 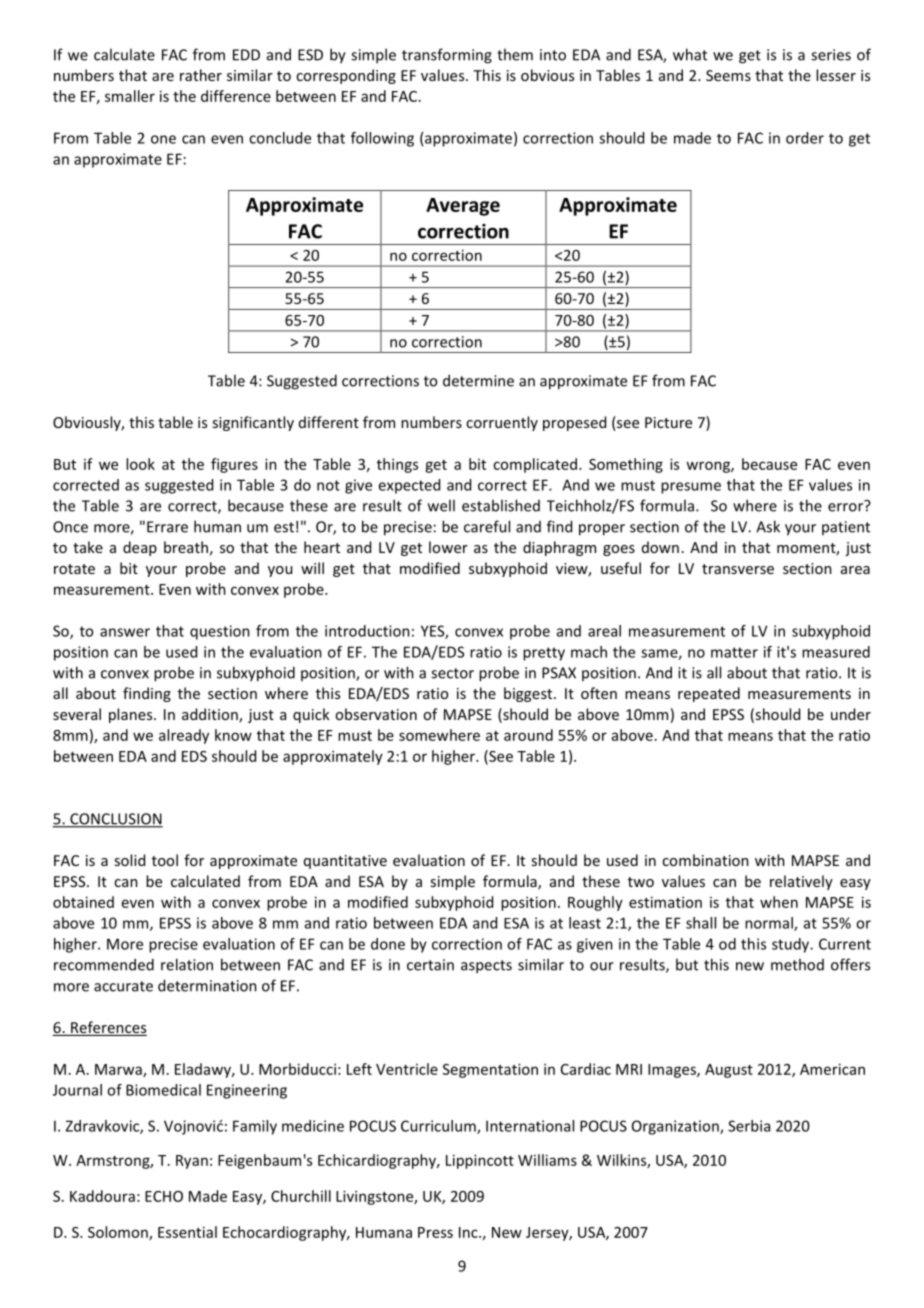 I want to click on combination, so click(x=705, y=860).
